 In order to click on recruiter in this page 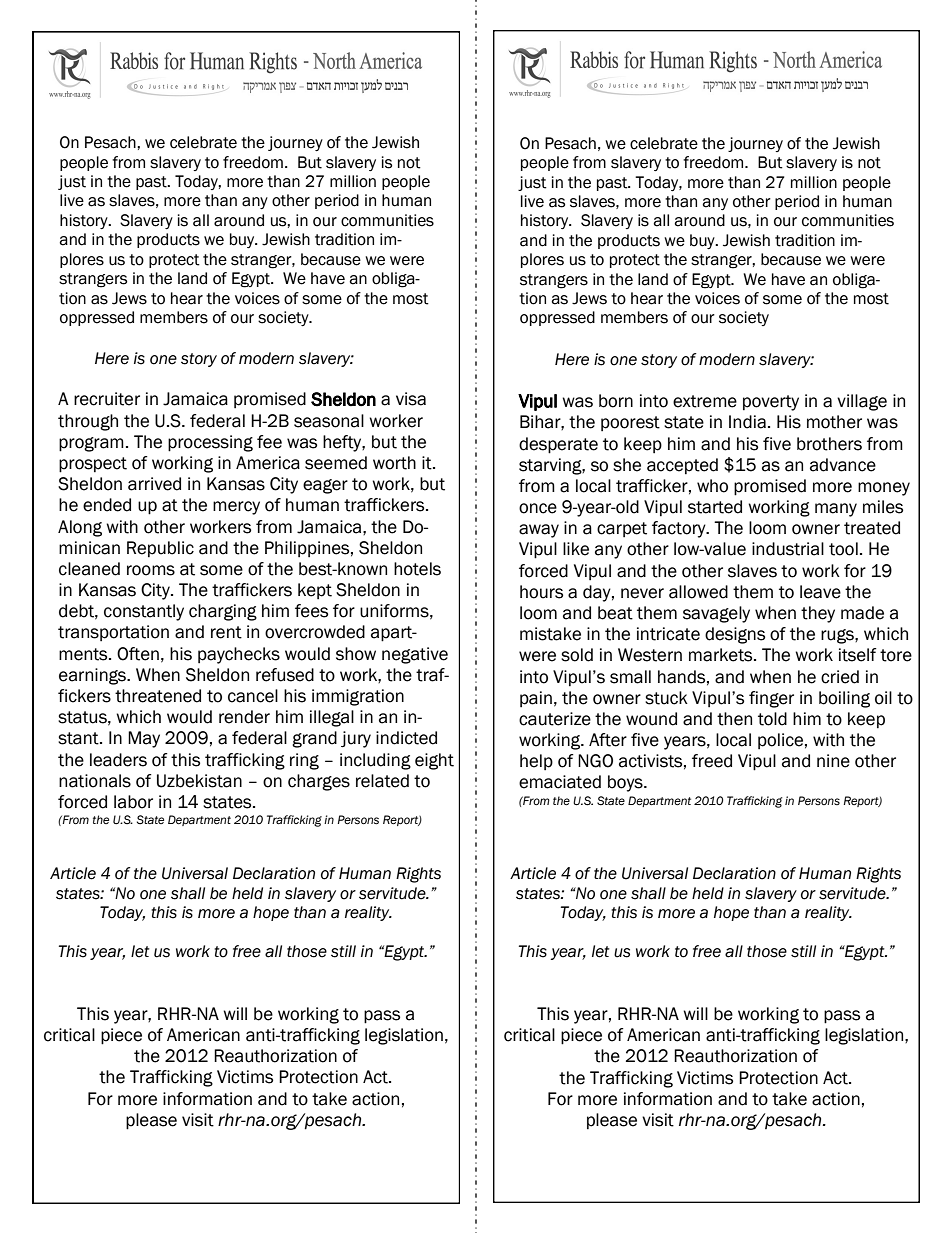, I will do `click(107, 399)`.
